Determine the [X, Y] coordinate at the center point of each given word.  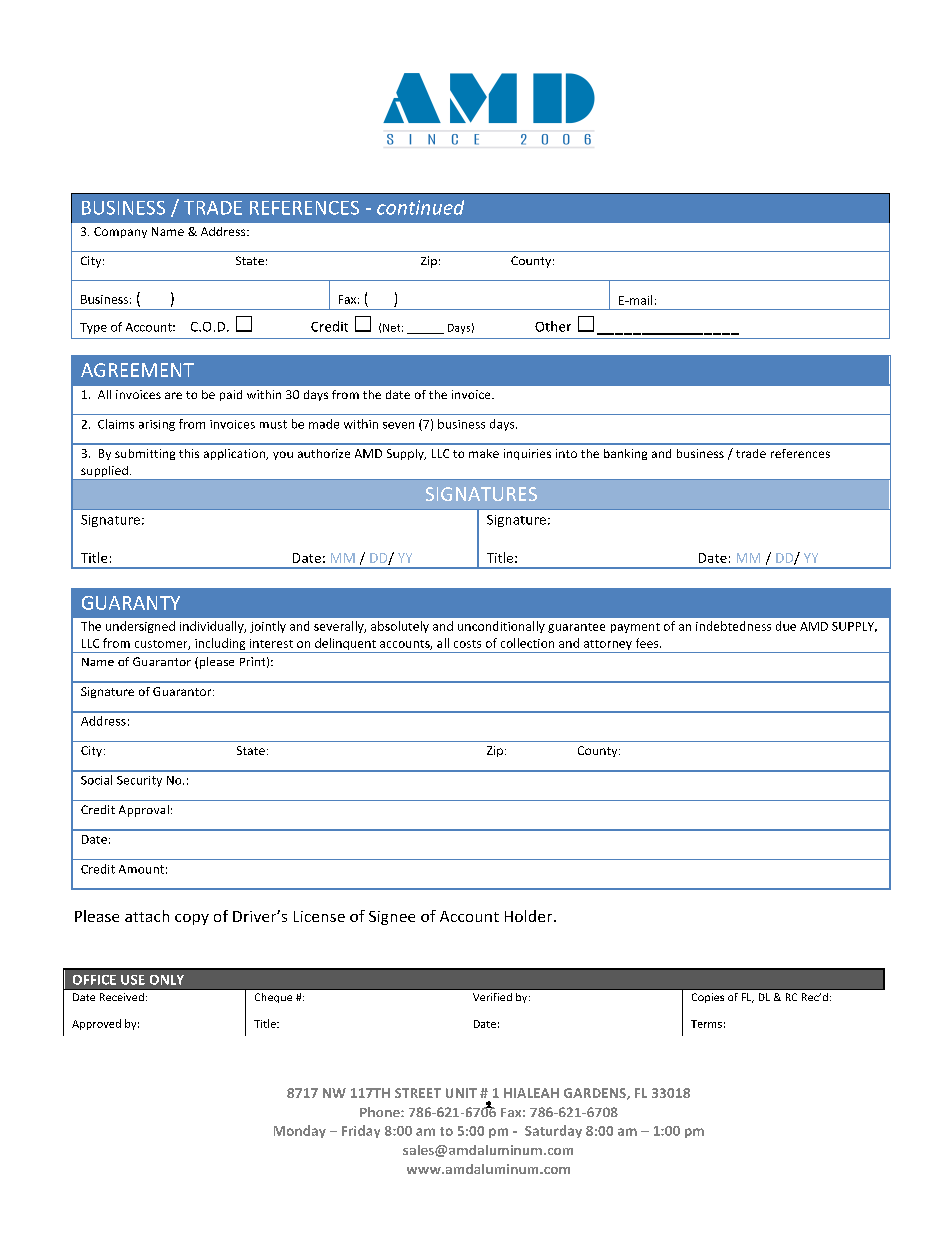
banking [625, 454]
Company [120, 232]
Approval [144, 811]
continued [420, 207]
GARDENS [596, 1094]
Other [553, 326]
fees [648, 643]
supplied [104, 473]
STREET [418, 1093]
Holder [530, 916]
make [484, 453]
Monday [300, 1131]
